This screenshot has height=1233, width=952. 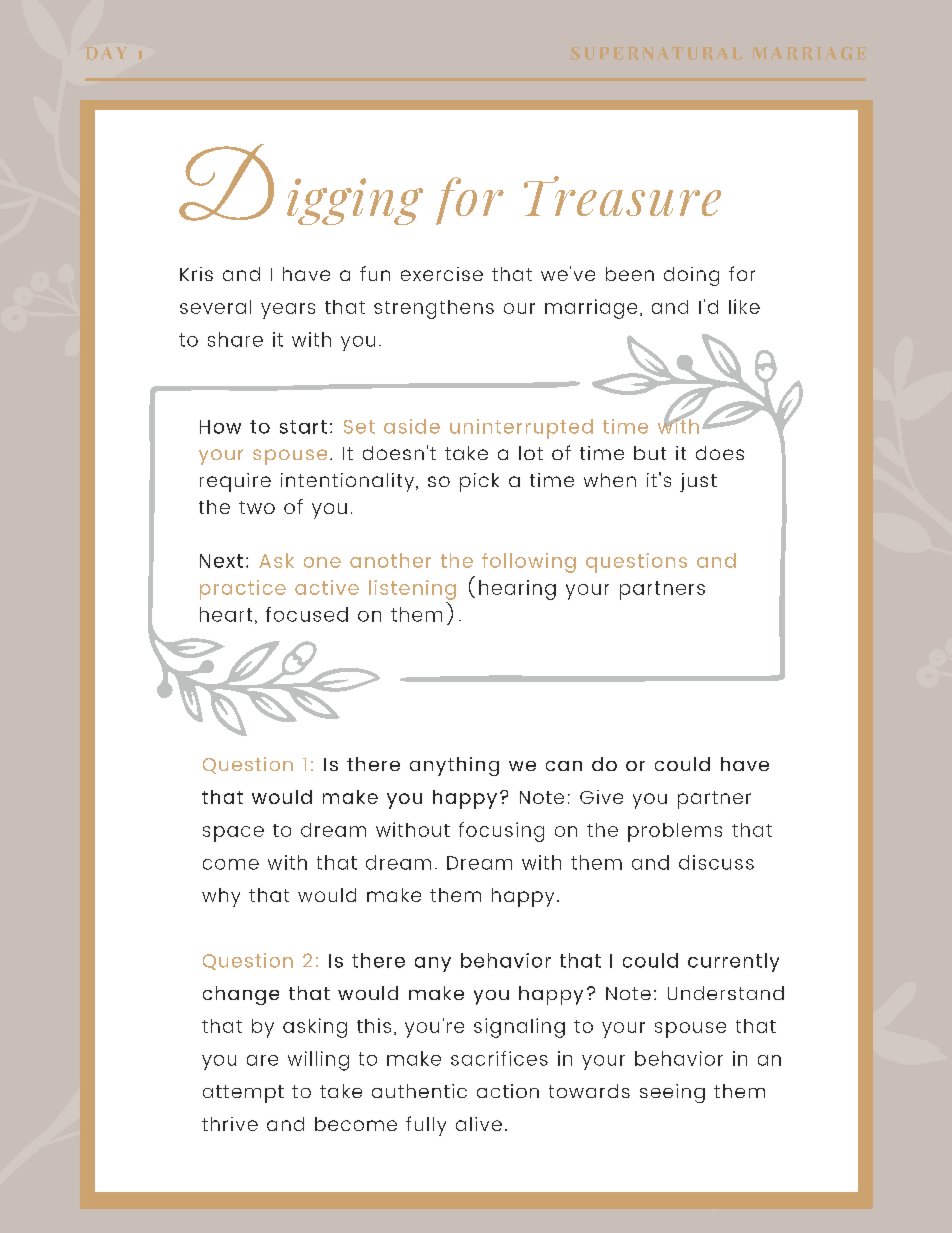 What do you see at coordinates (479, 1124) in the screenshot?
I see `alive` at bounding box center [479, 1124].
